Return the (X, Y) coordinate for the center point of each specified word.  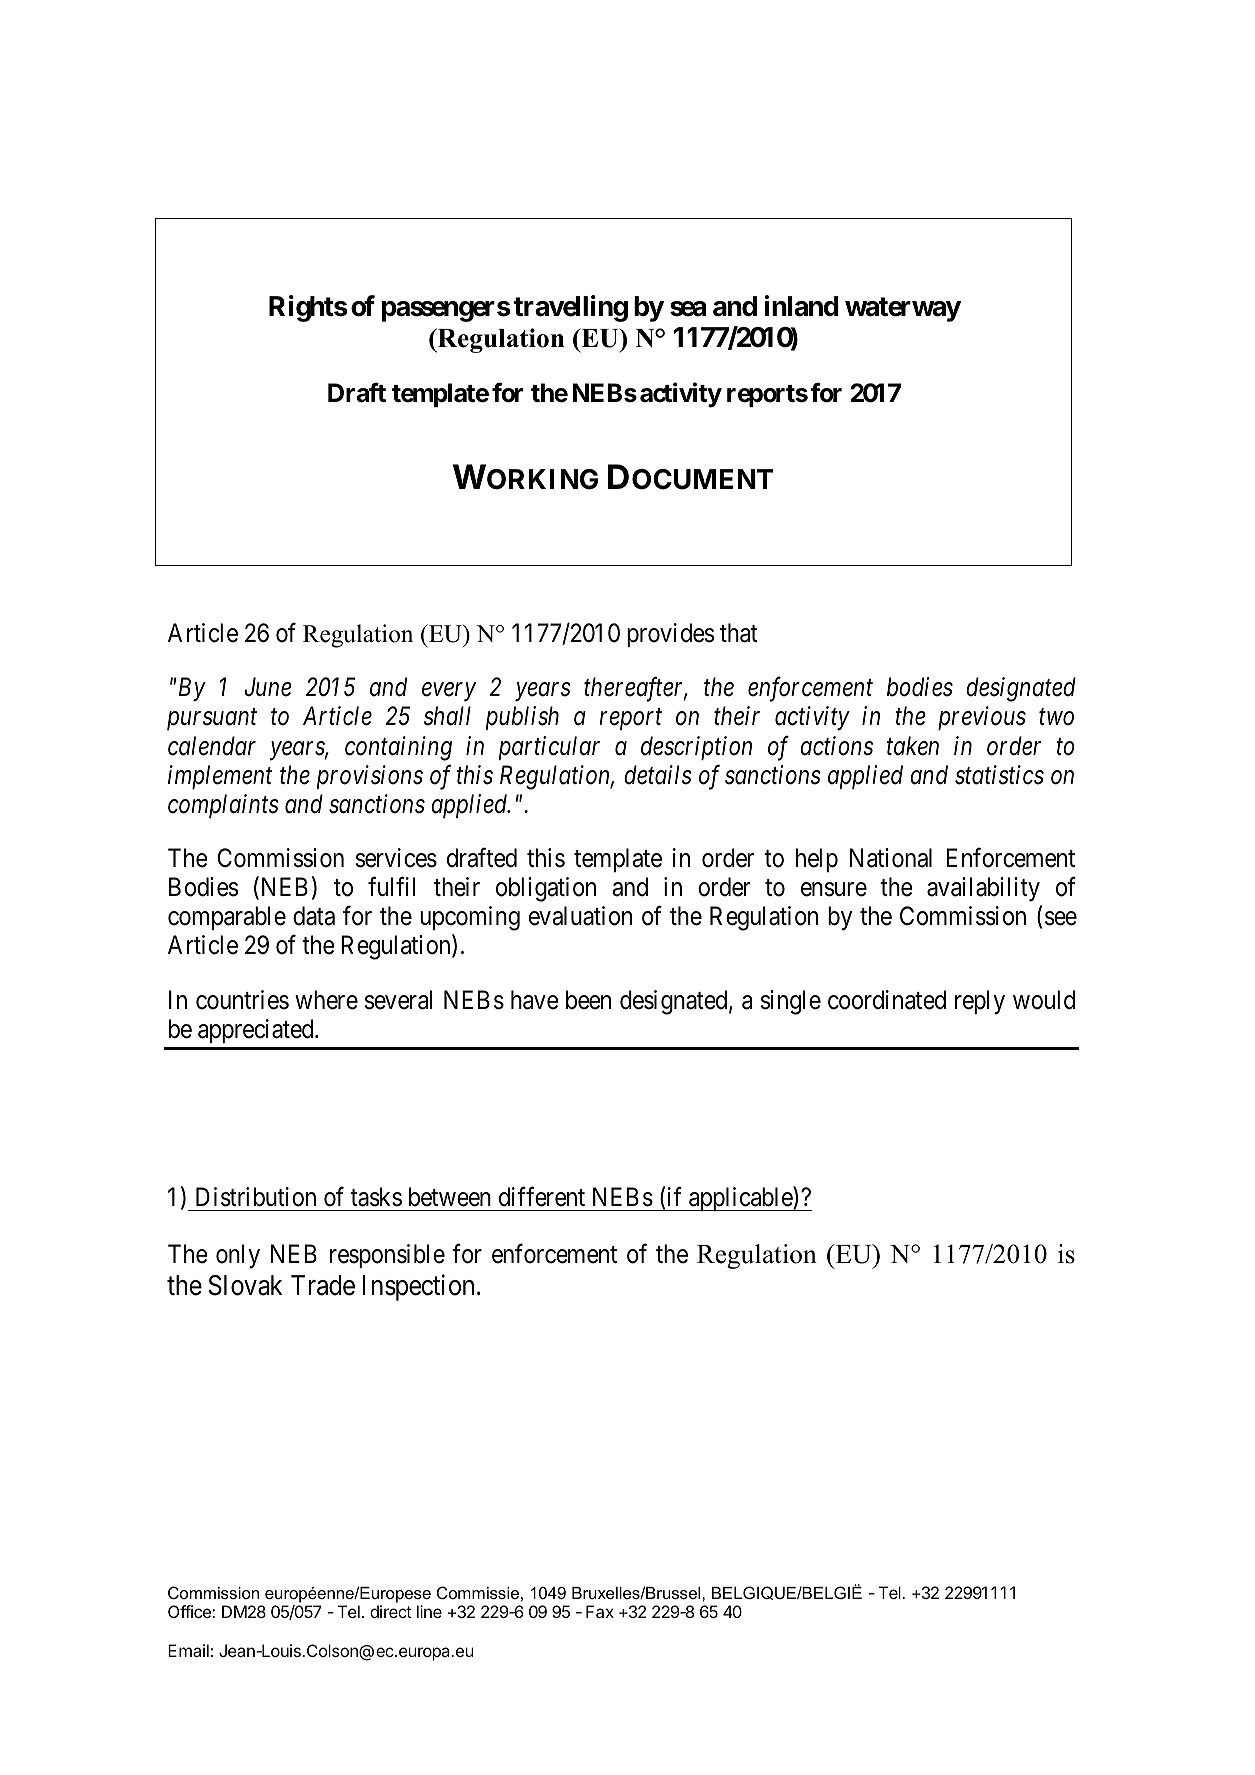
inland (802, 306)
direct (391, 1611)
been (588, 1000)
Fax (600, 1611)
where (326, 1000)
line (429, 1611)
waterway (903, 309)
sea (688, 309)
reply (980, 1002)
